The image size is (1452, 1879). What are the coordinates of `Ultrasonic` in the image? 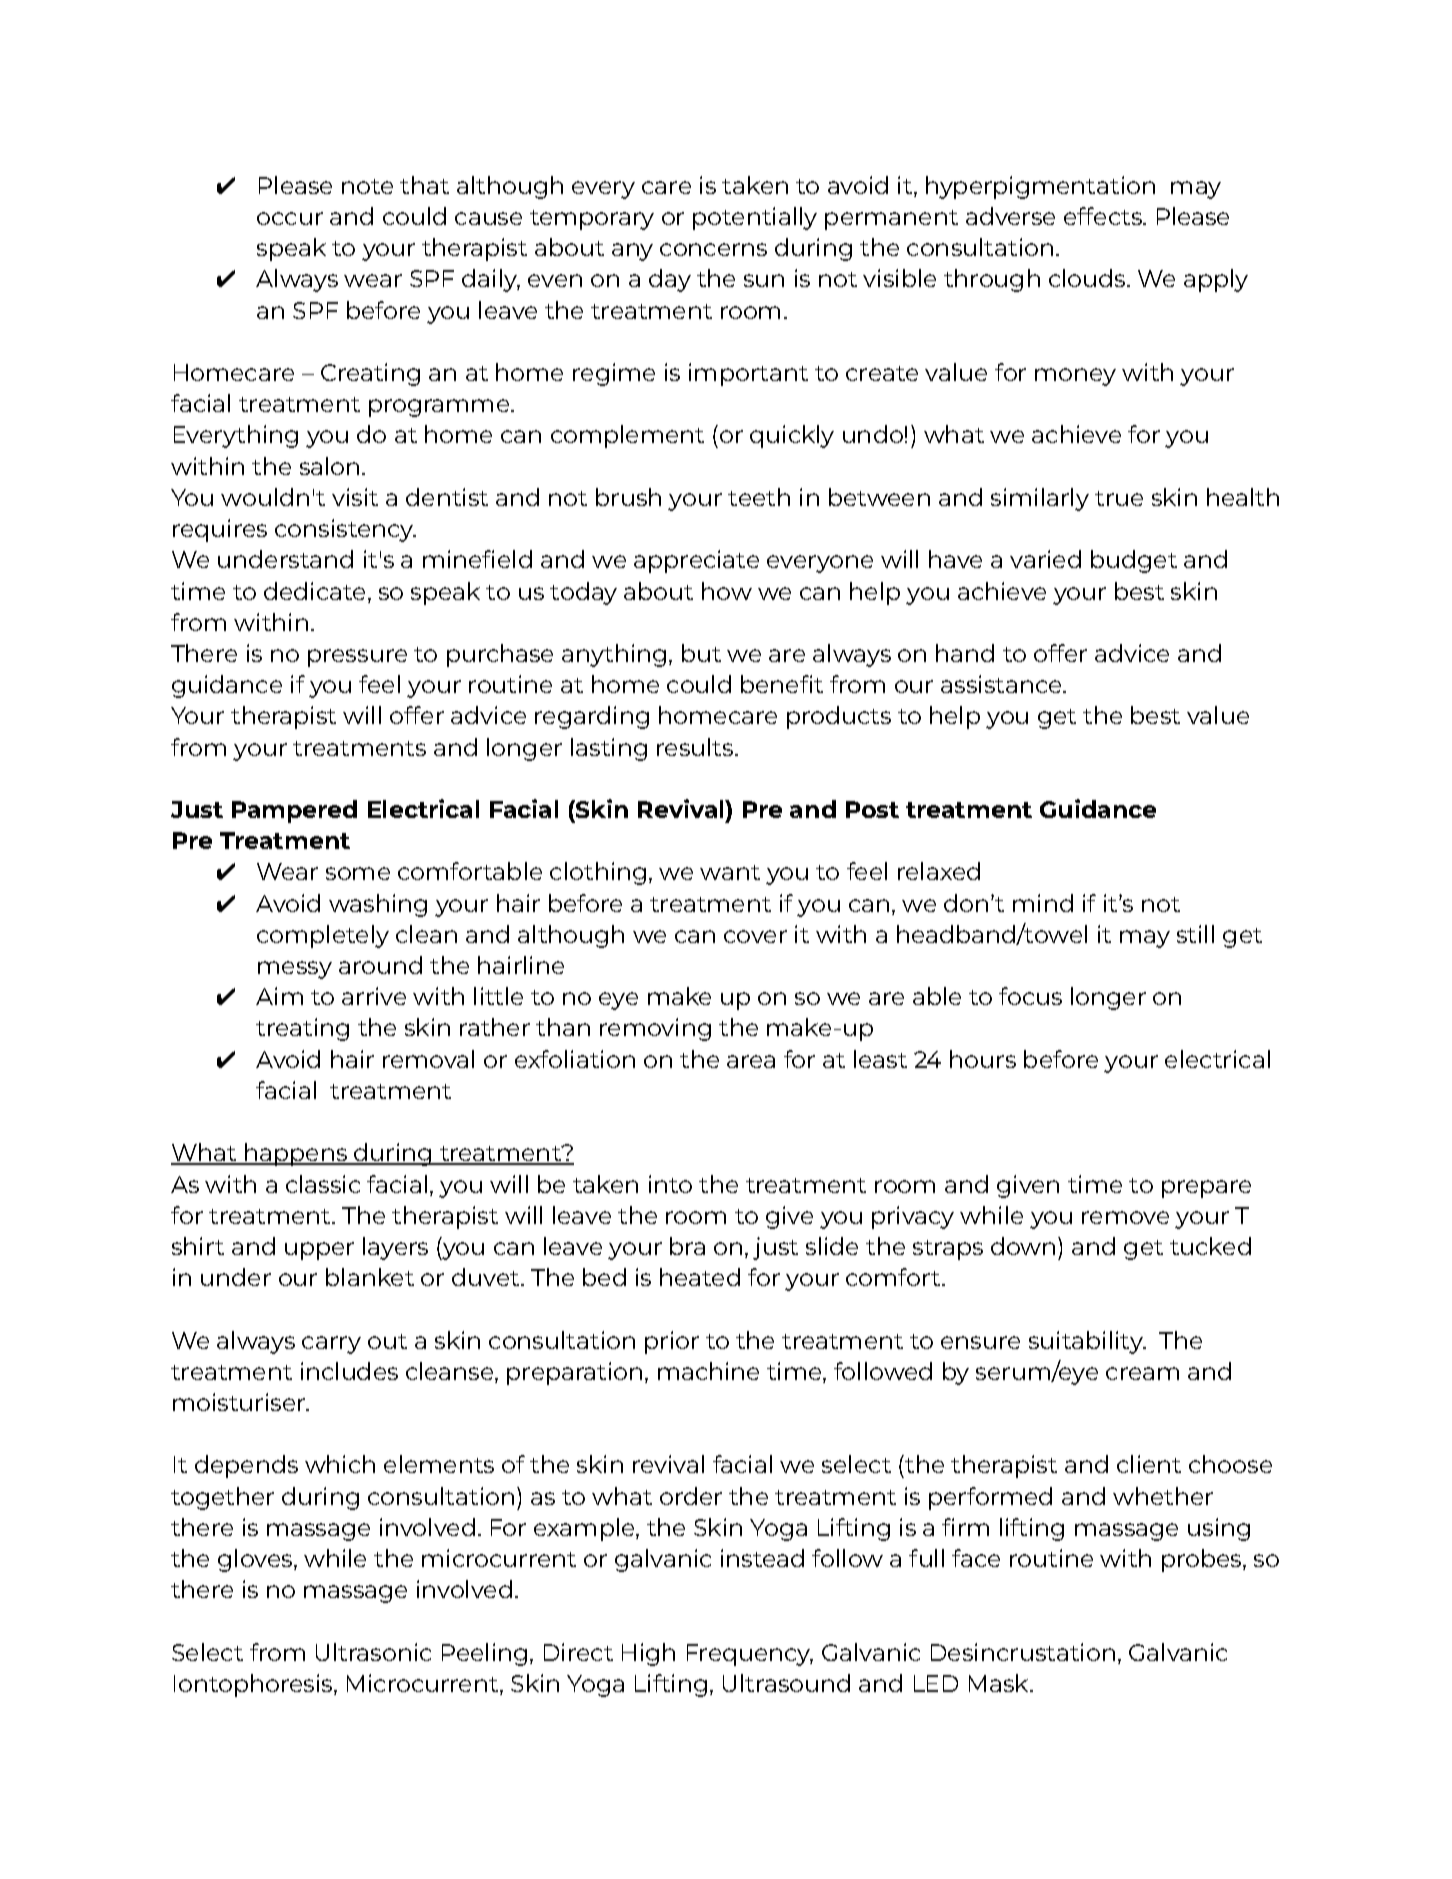 It's located at (373, 1652).
